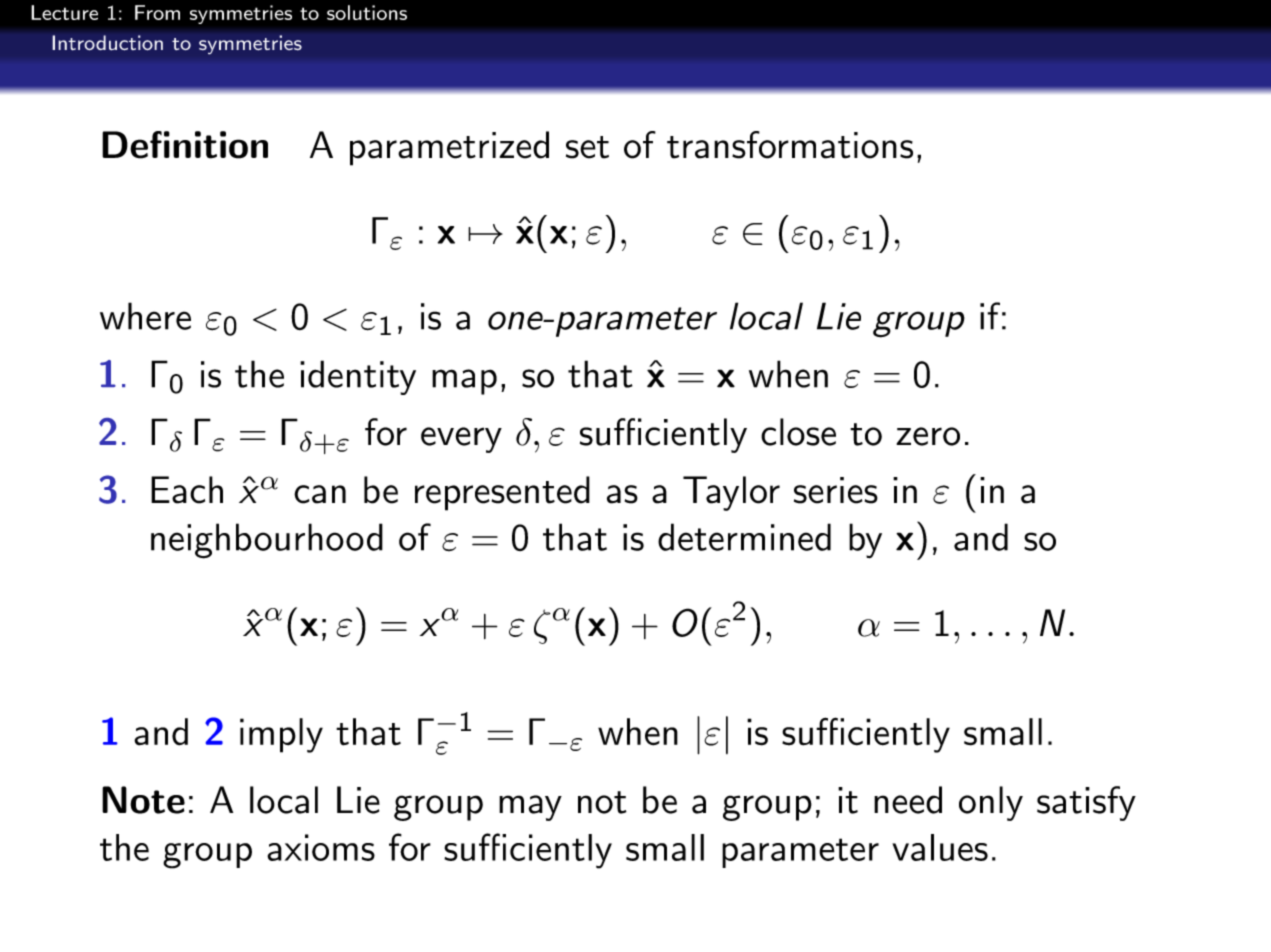 The image size is (1271, 952). What do you see at coordinates (367, 12) in the screenshot?
I see `solutions` at bounding box center [367, 12].
